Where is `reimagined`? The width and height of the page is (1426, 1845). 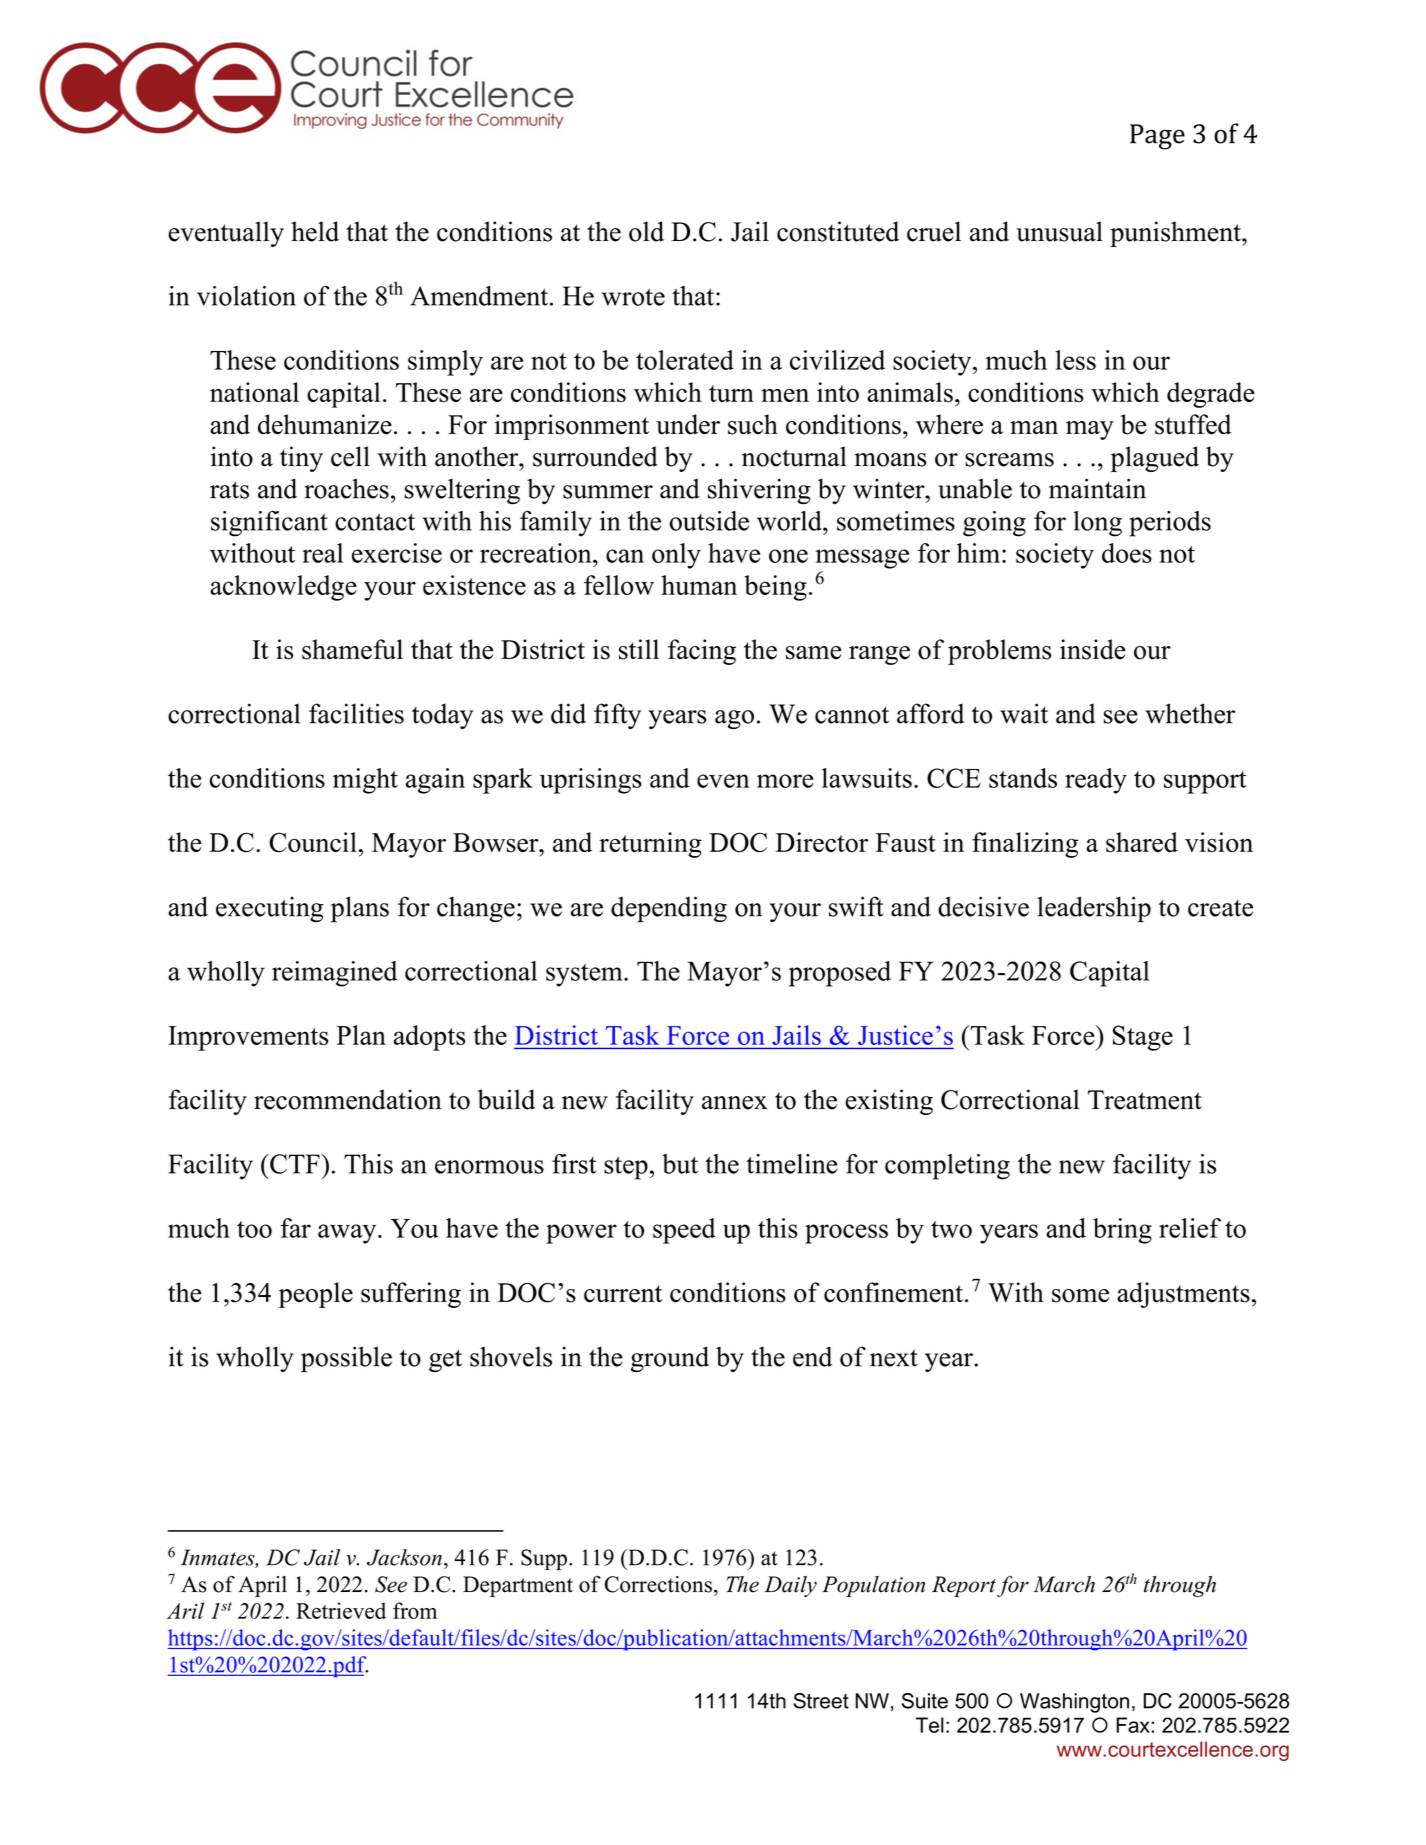
reimagined is located at coordinates (334, 974).
